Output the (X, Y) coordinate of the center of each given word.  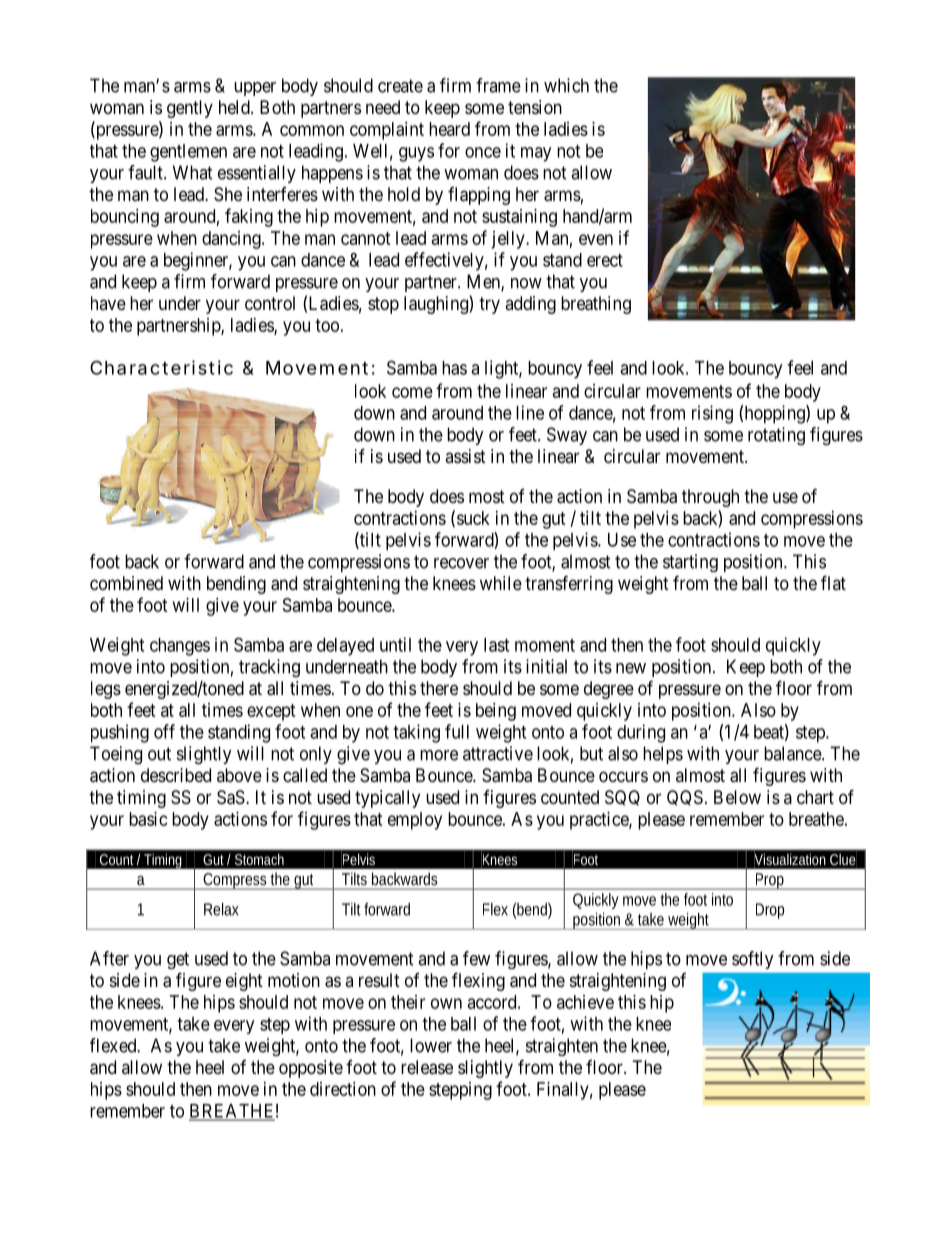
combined (126, 583)
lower (431, 1045)
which (566, 85)
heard (449, 129)
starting (690, 563)
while (501, 583)
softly (752, 960)
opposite (311, 1069)
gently (190, 109)
